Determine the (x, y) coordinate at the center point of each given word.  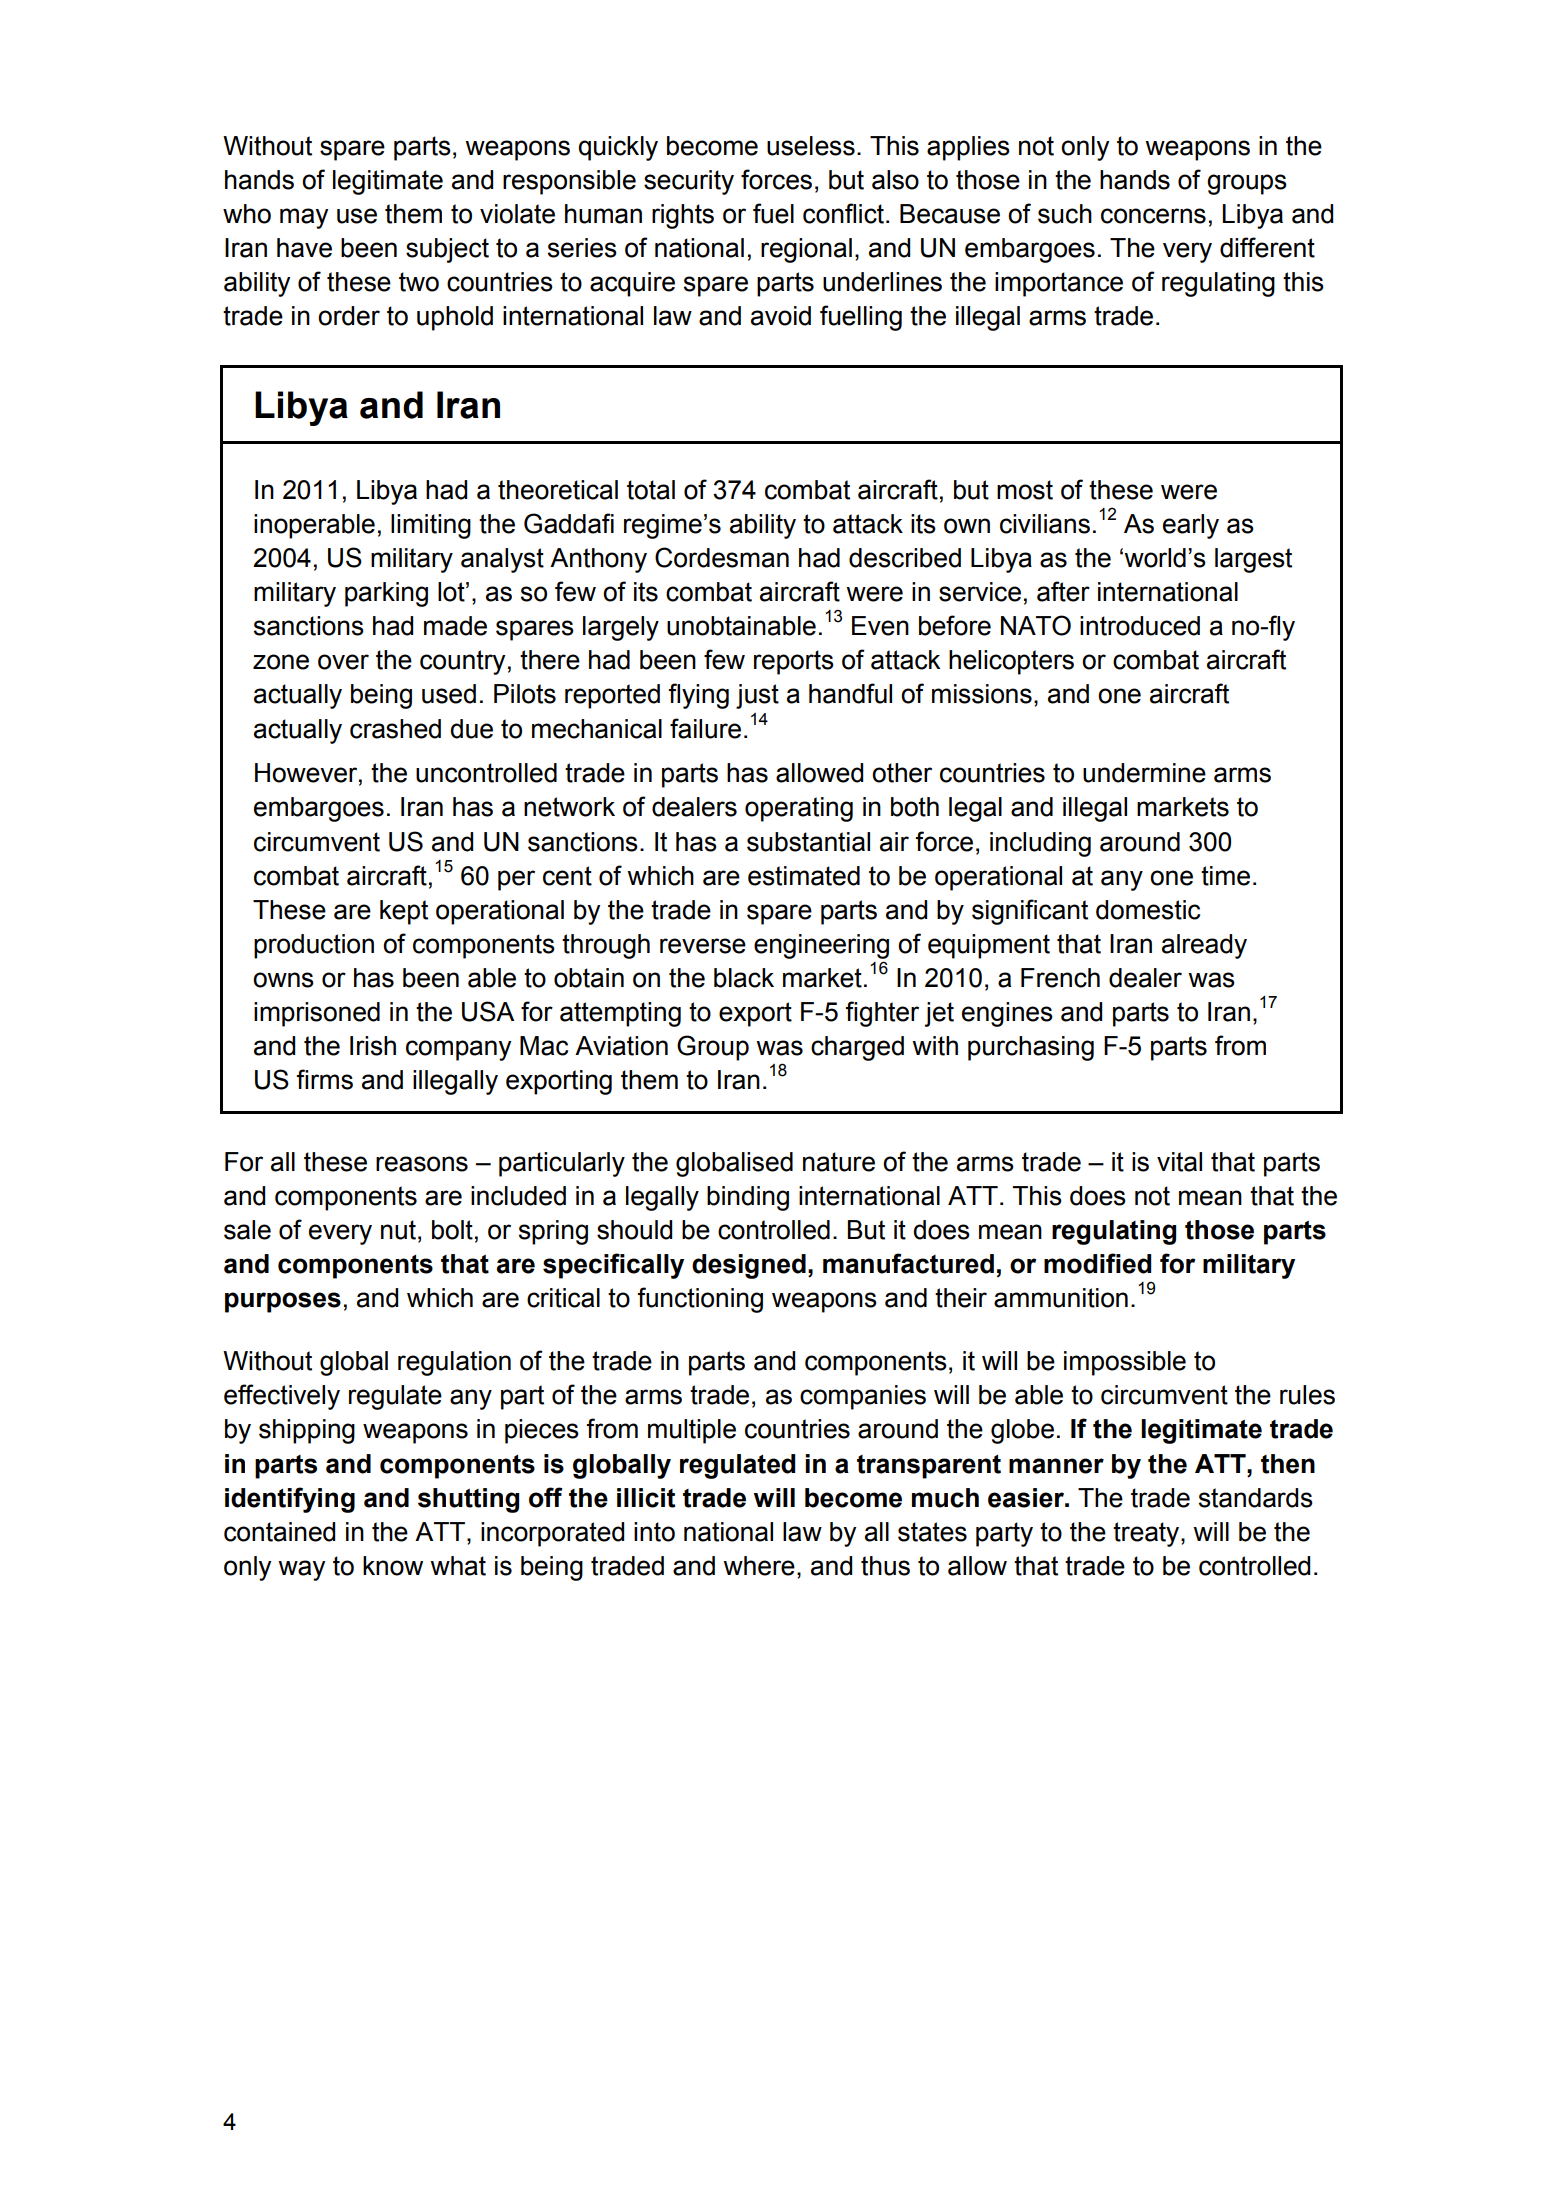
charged (857, 1048)
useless (811, 146)
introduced (1140, 626)
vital (1179, 1162)
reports (794, 662)
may (304, 218)
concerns (1153, 216)
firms (324, 1079)
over (343, 662)
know (393, 1566)
